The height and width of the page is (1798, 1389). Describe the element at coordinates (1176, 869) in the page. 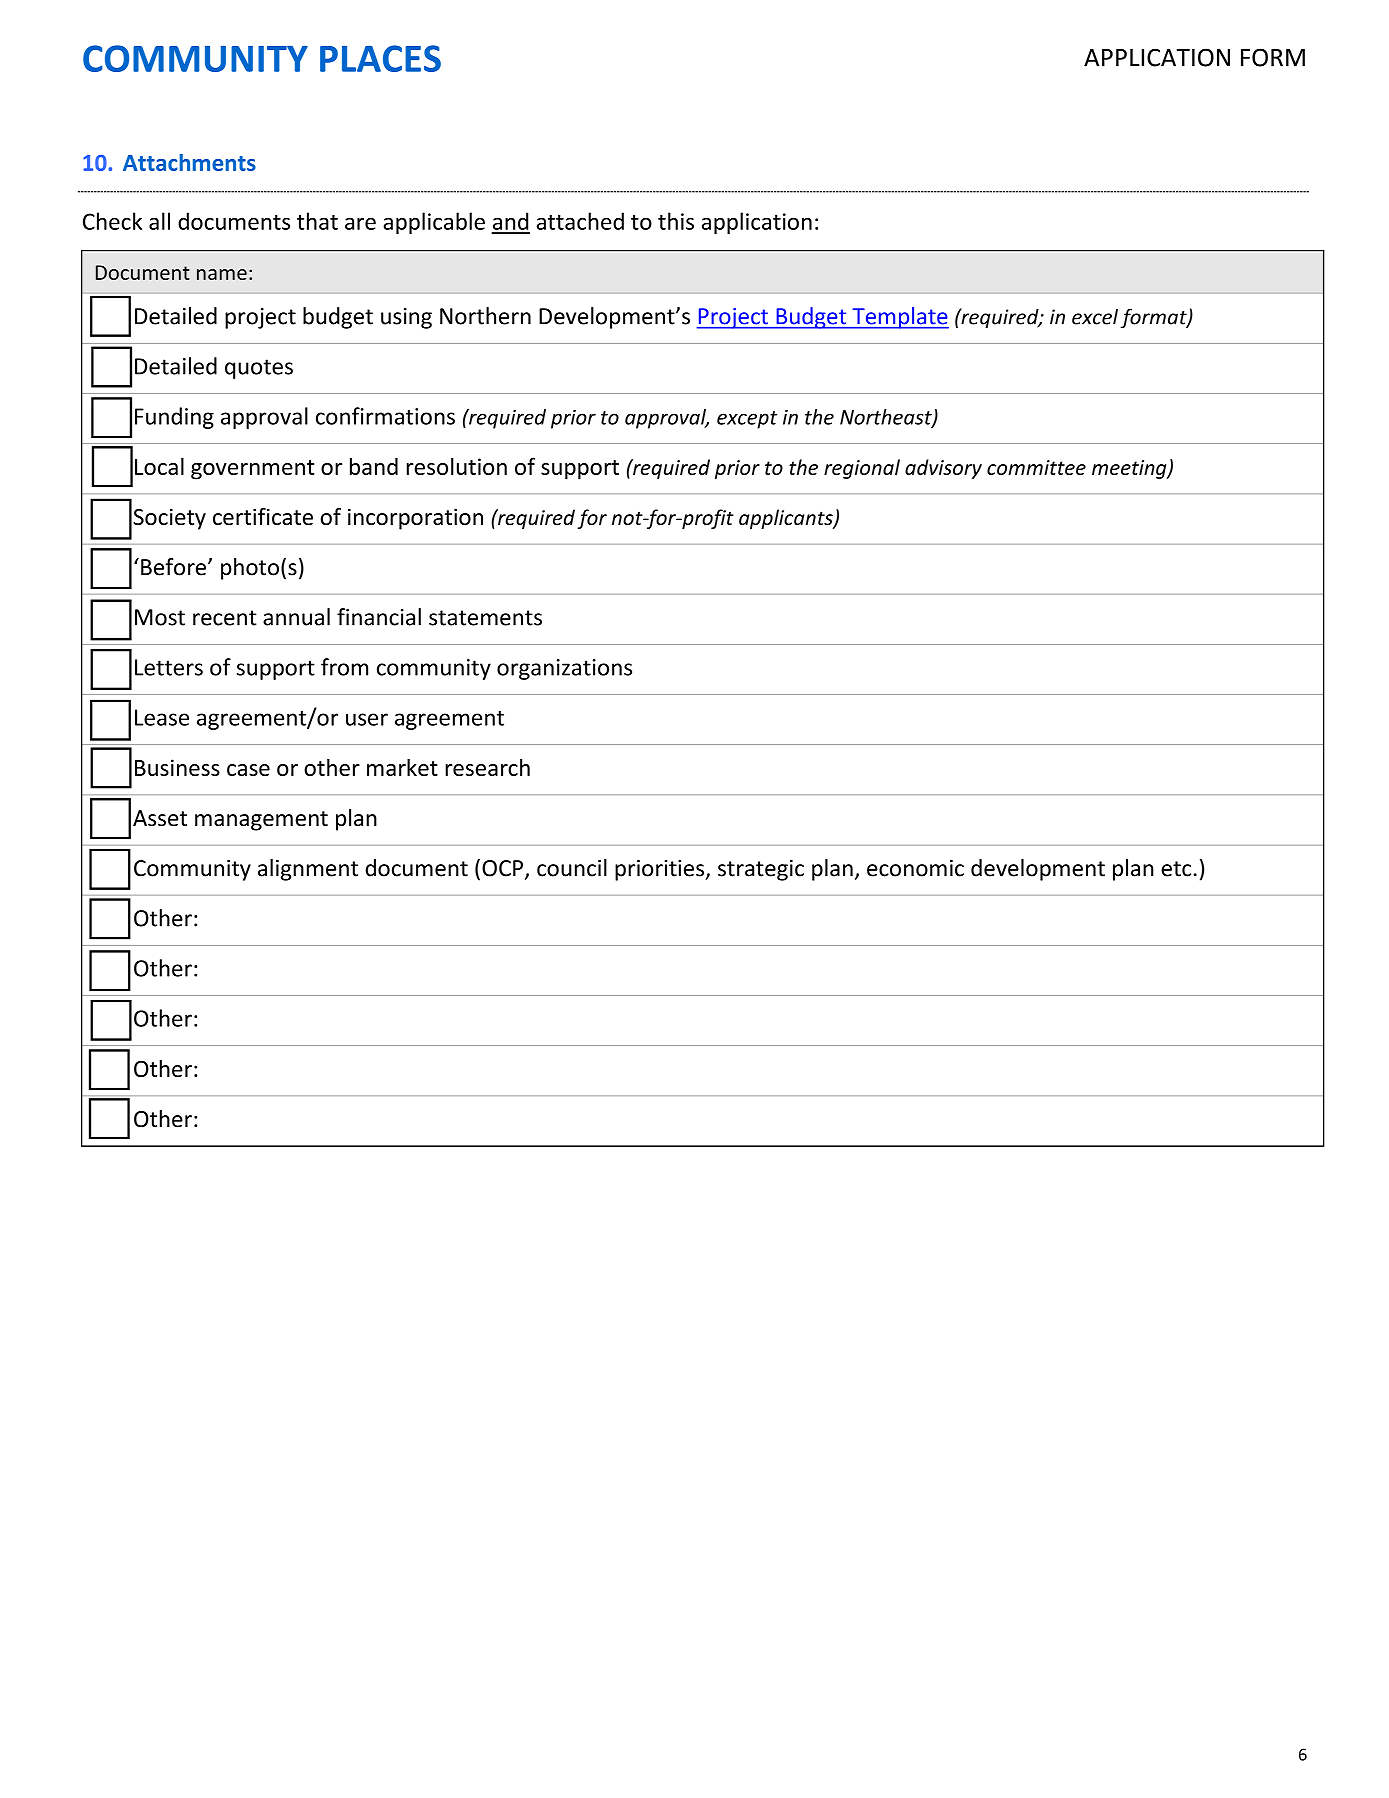

I see `etc` at that location.
